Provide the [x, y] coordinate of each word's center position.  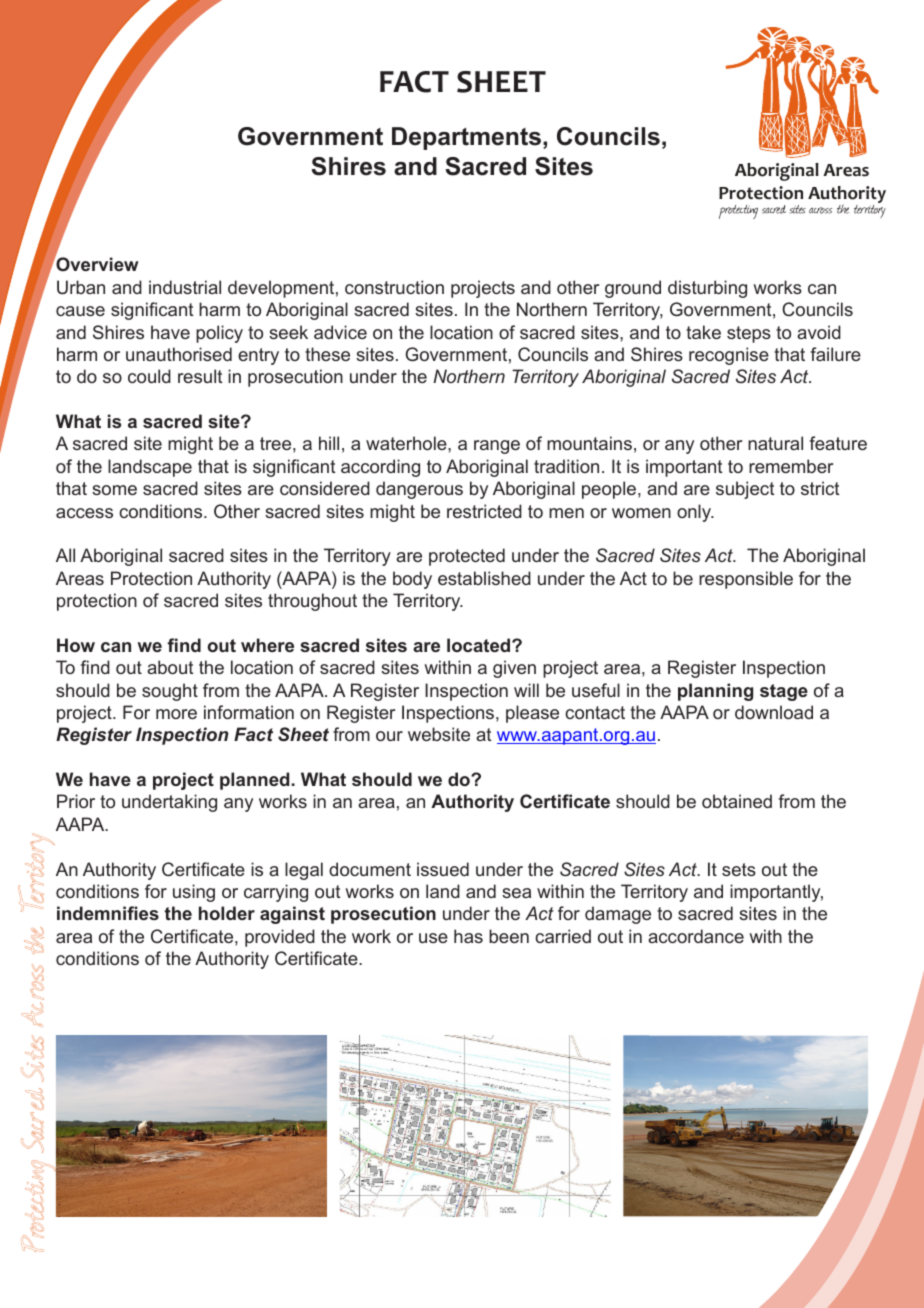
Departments [466, 138]
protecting [738, 212]
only [695, 513]
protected [467, 557]
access [84, 513]
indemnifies [108, 913]
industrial [185, 287]
